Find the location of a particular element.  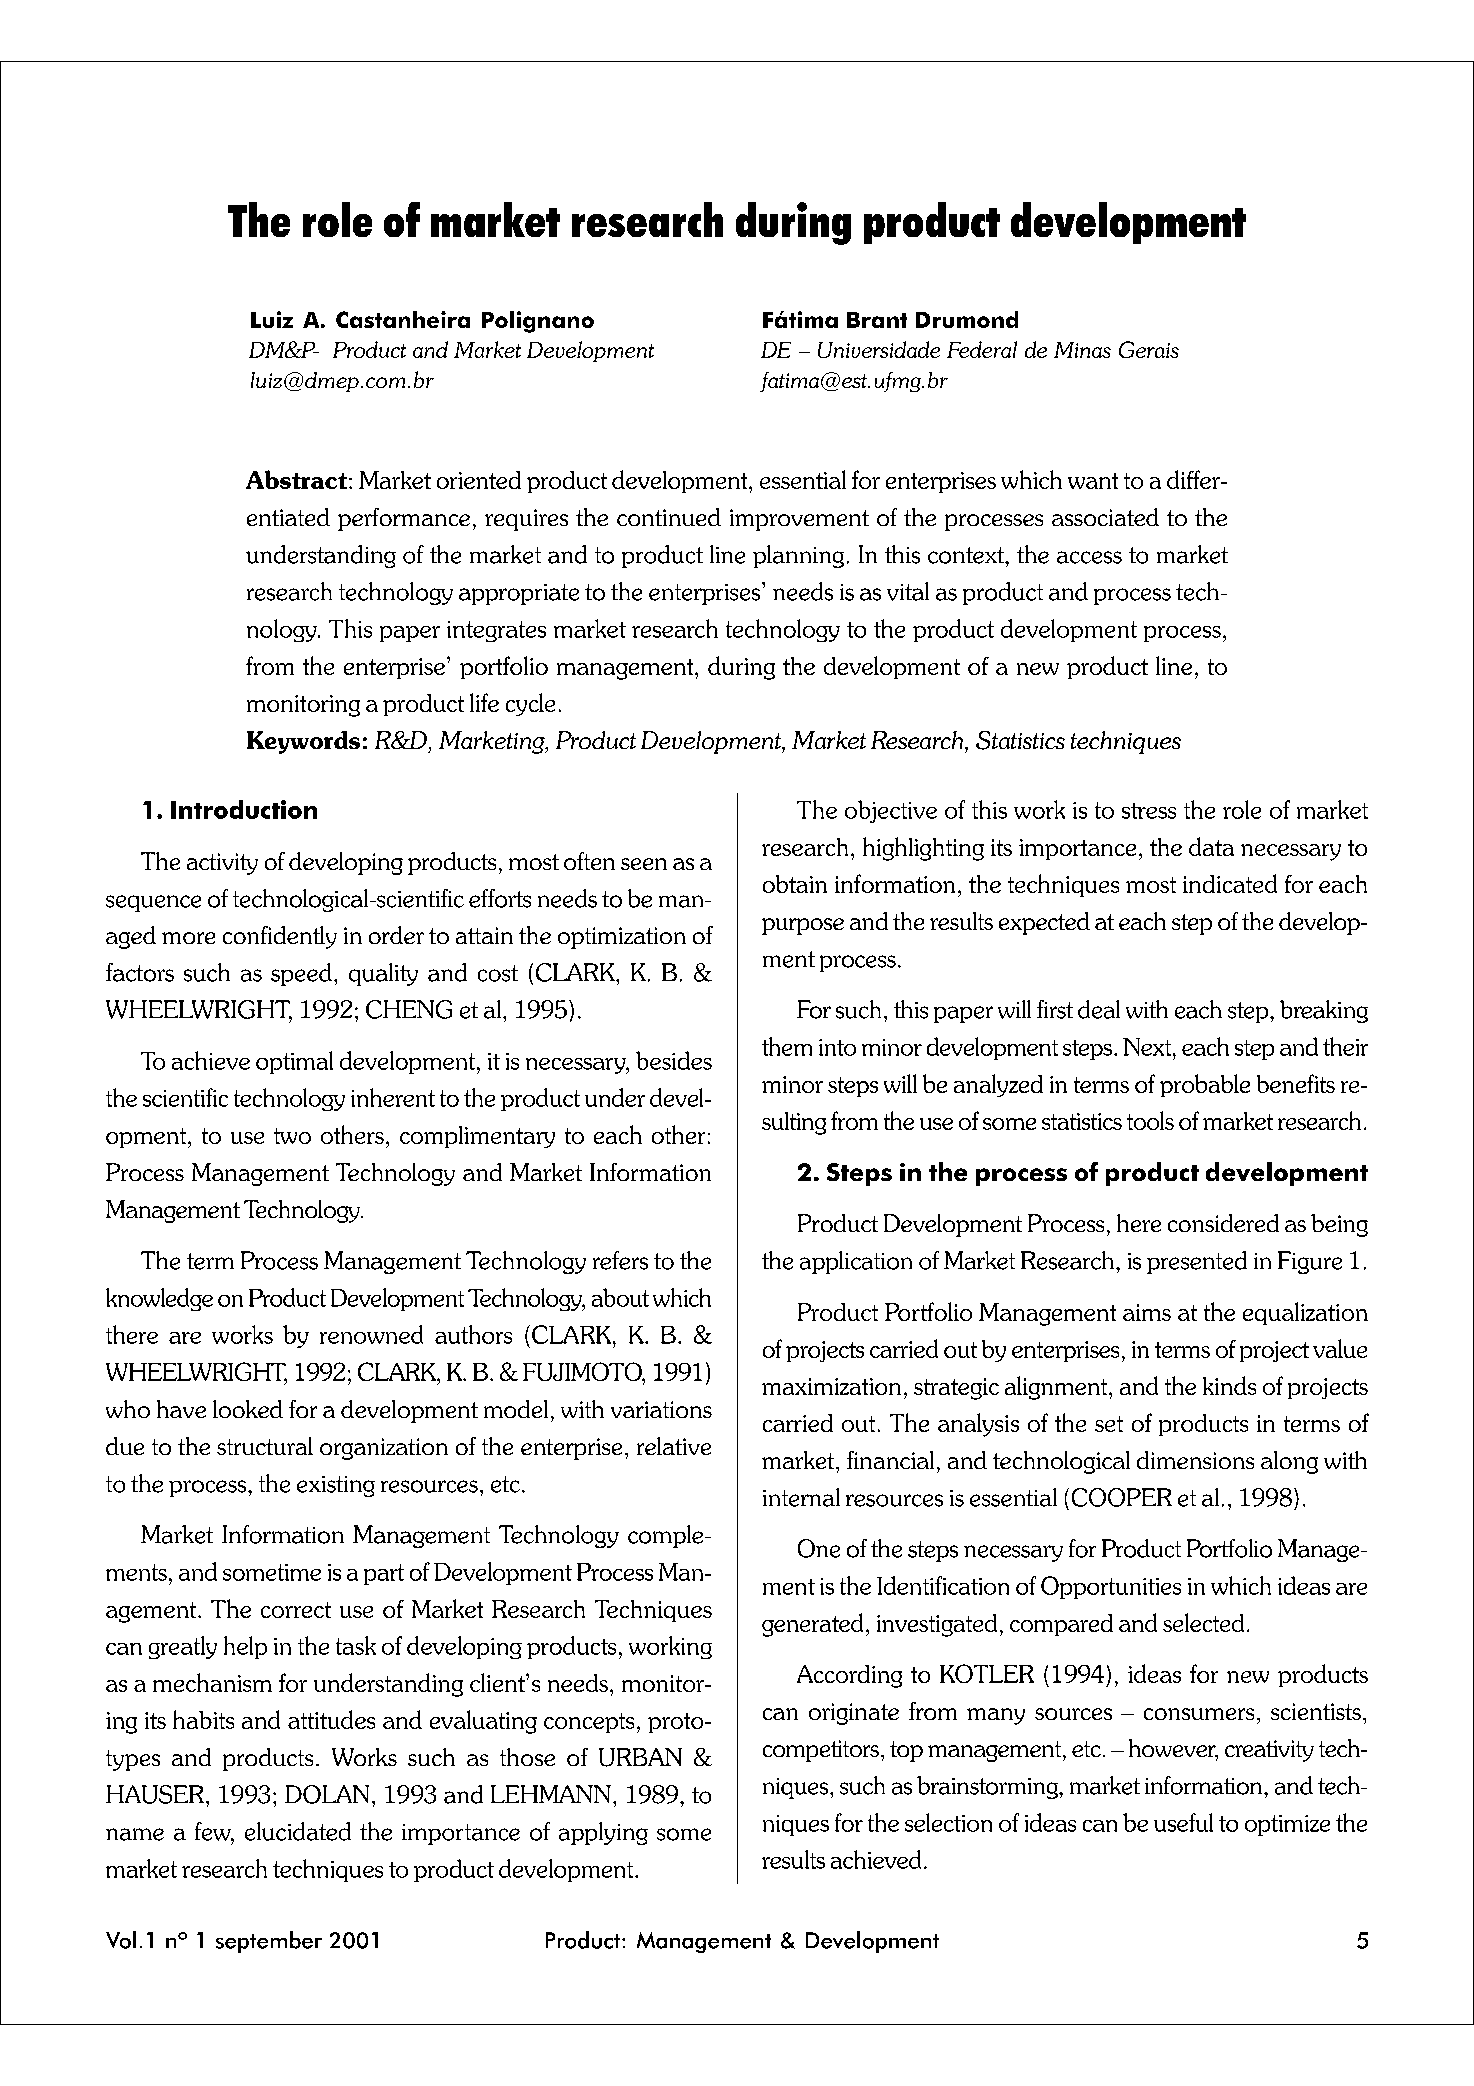

Abstract is located at coordinates (298, 479).
